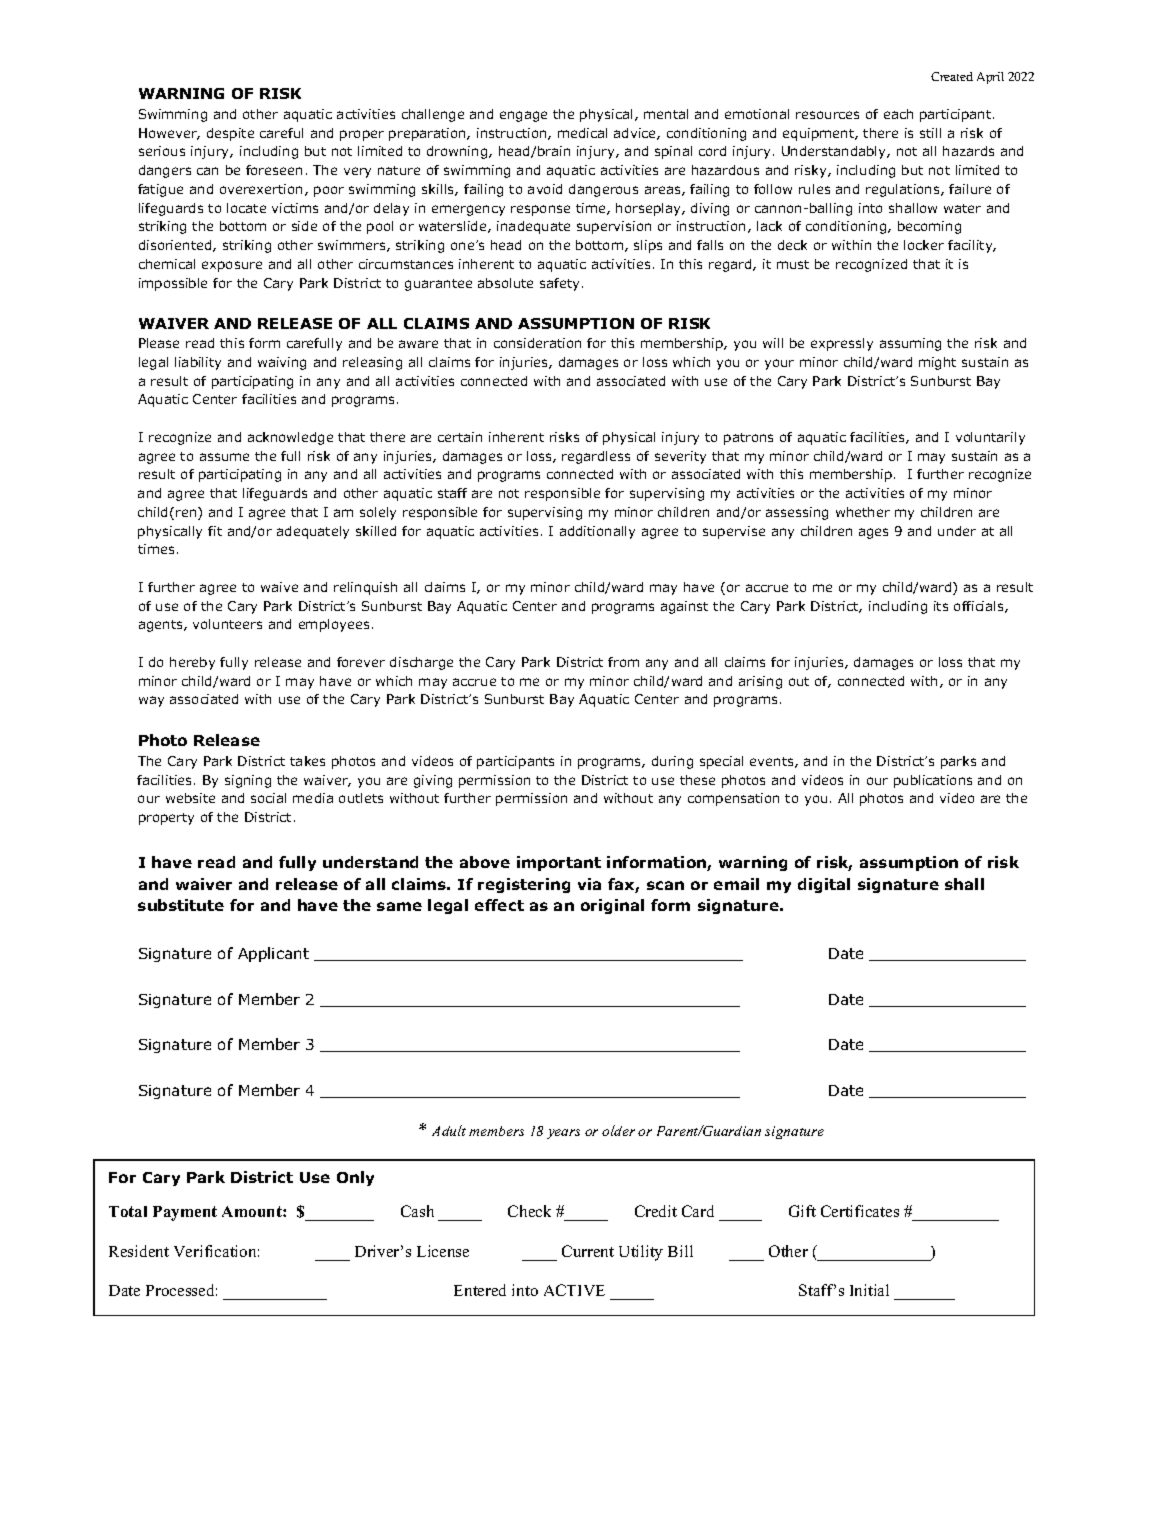 The image size is (1173, 1518). Describe the element at coordinates (253, 1211) in the page. I see `Amount` at that location.
